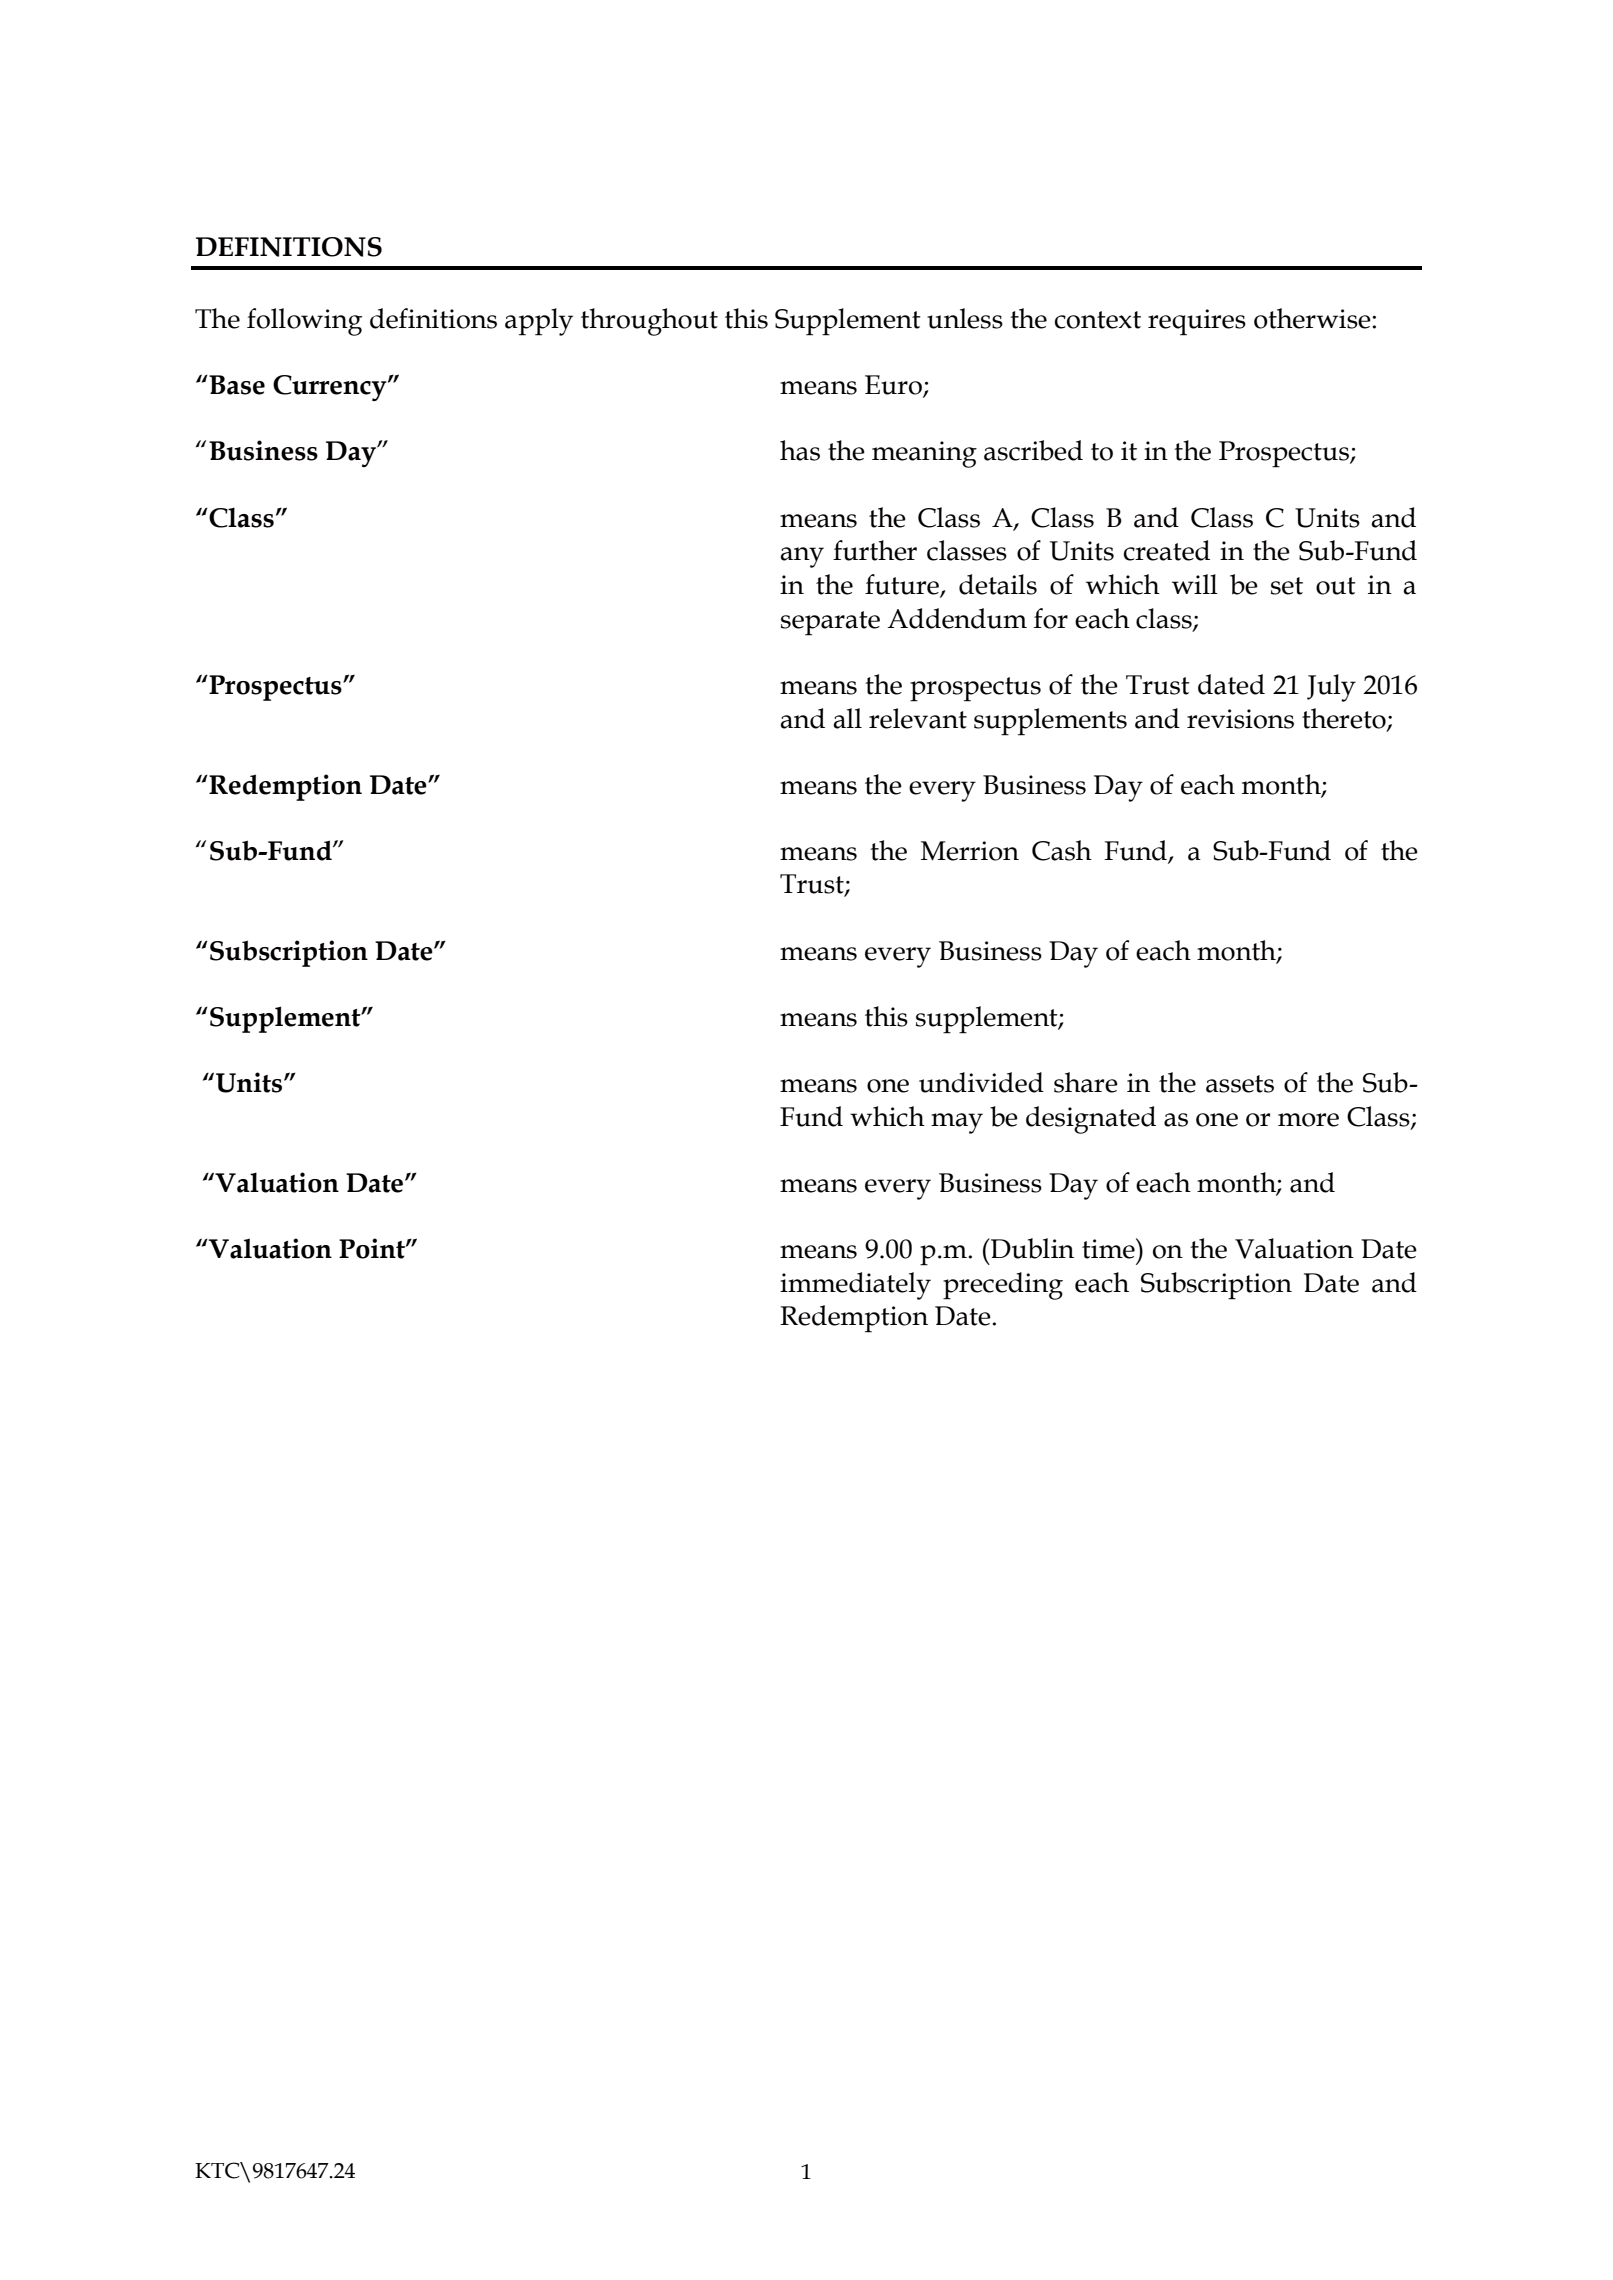  I want to click on share, so click(1086, 1082).
